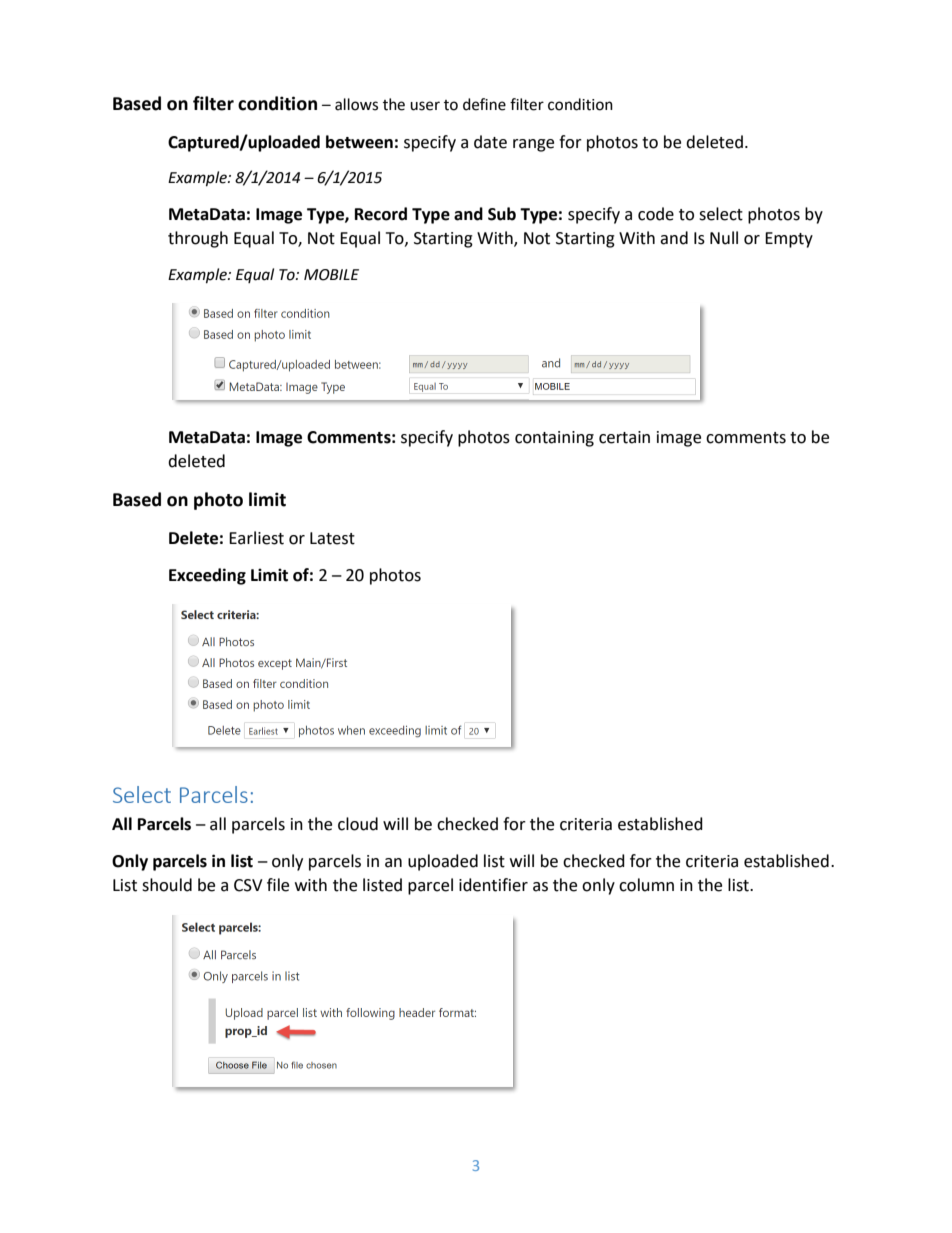 The image size is (952, 1233). What do you see at coordinates (656, 214) in the page?
I see `code` at bounding box center [656, 214].
